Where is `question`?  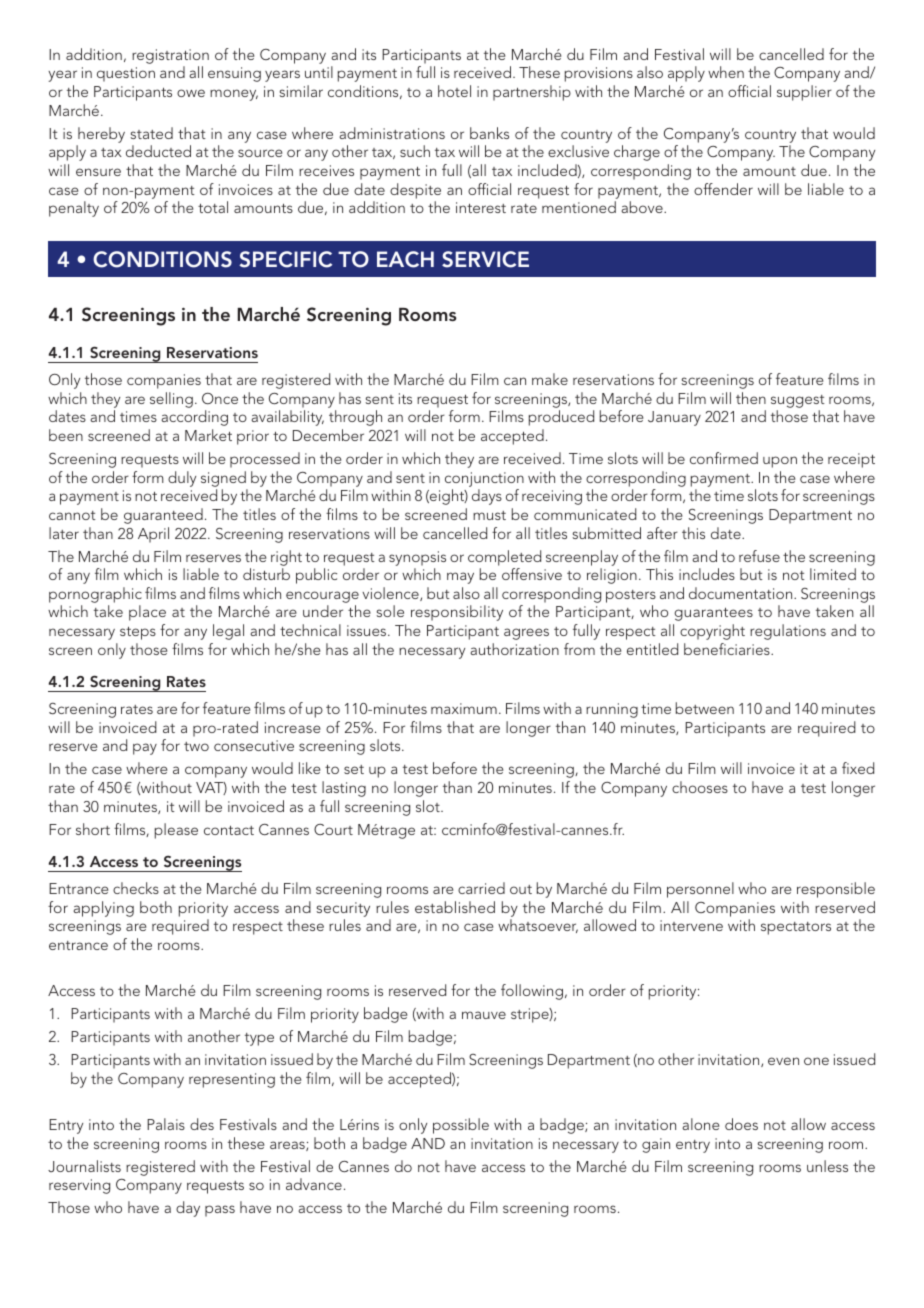 question is located at coordinates (126, 74).
